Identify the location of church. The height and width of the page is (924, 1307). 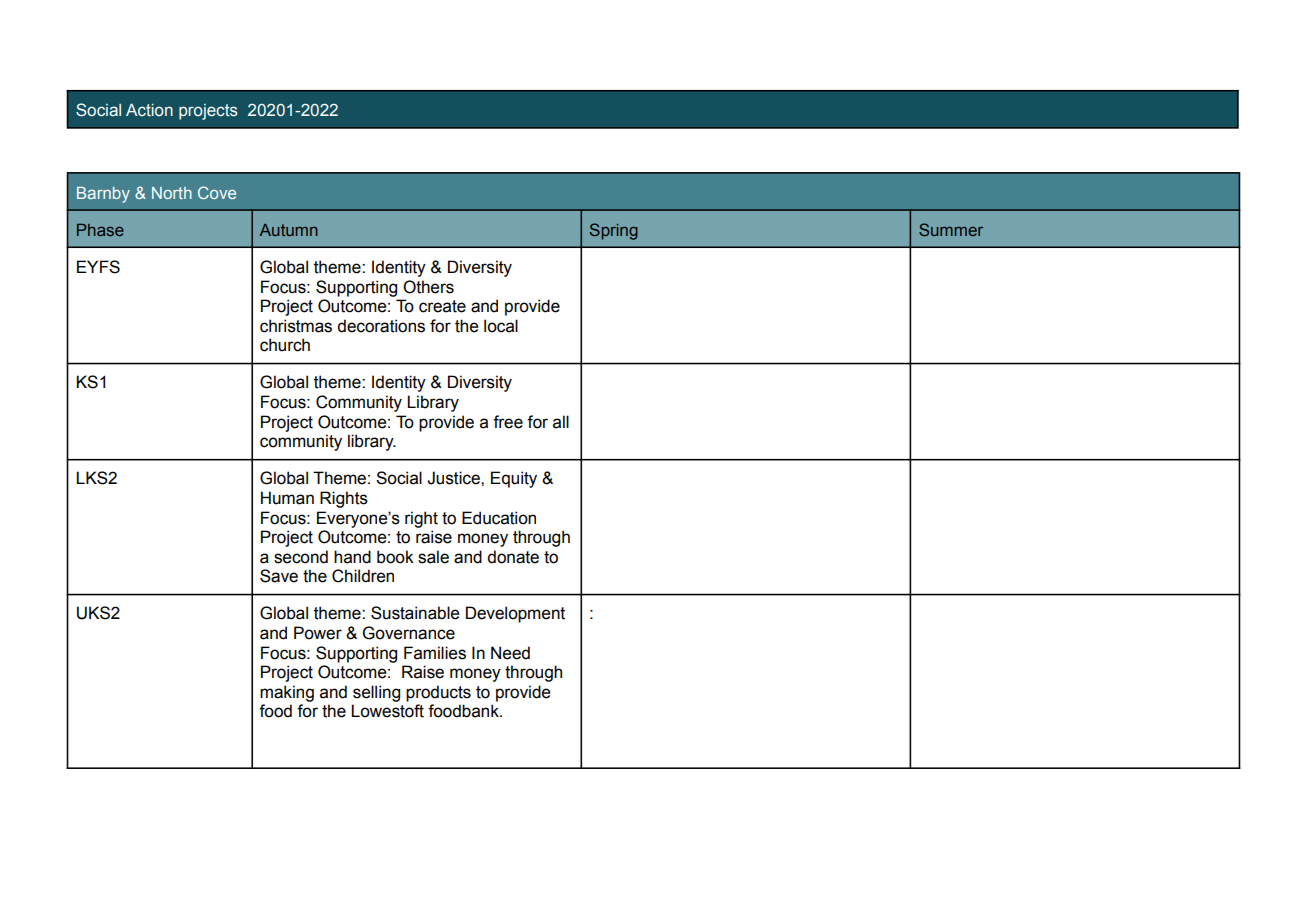
(285, 345).
